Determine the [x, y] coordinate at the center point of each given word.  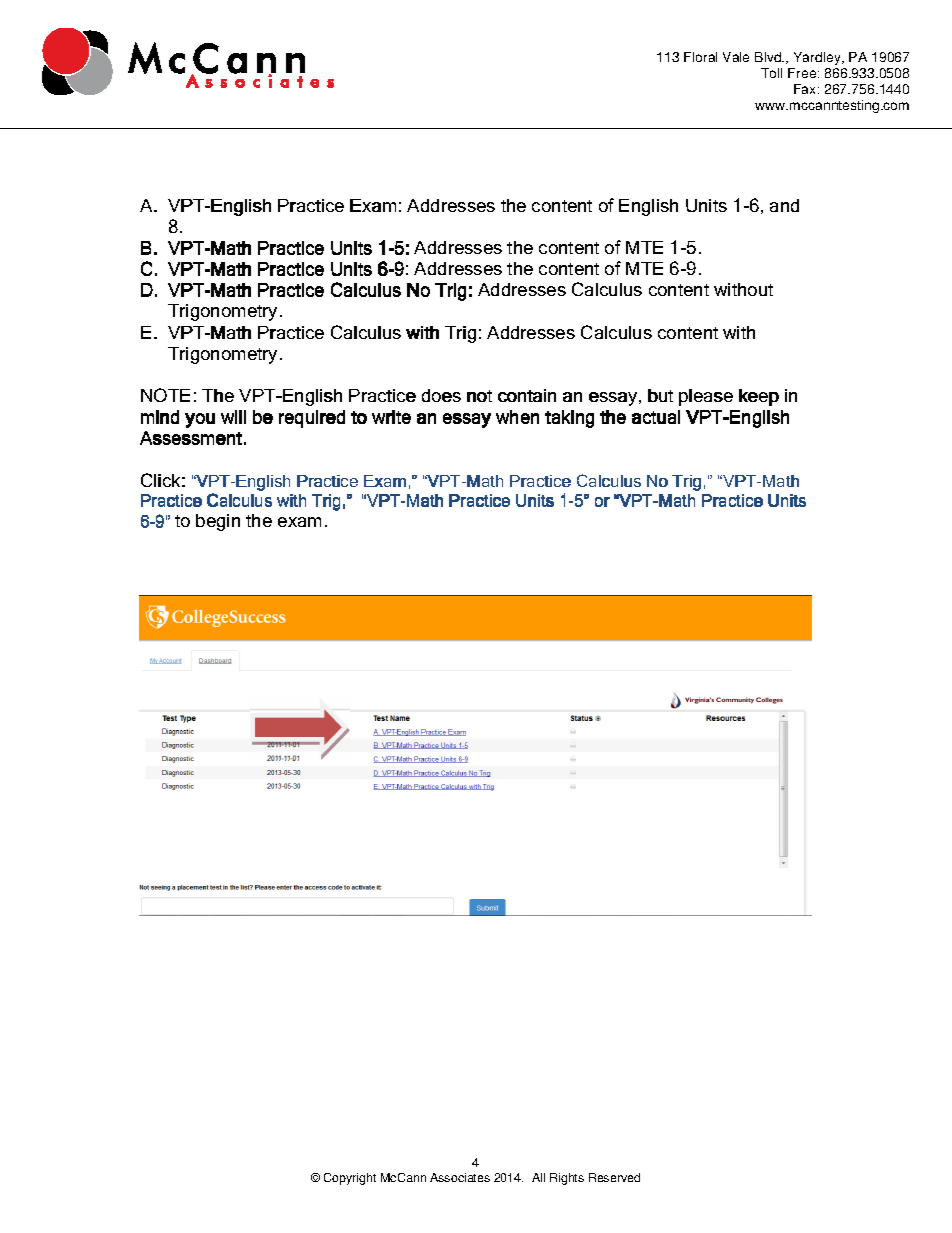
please [706, 397]
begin [218, 522]
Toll [771, 73]
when [517, 417]
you [200, 420]
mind [160, 417]
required [312, 419]
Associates [460, 1177]
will [233, 417]
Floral [700, 57]
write [391, 417]
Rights [567, 1179]
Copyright [350, 1179]
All [538, 1177]
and [784, 205]
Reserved [614, 1177]
